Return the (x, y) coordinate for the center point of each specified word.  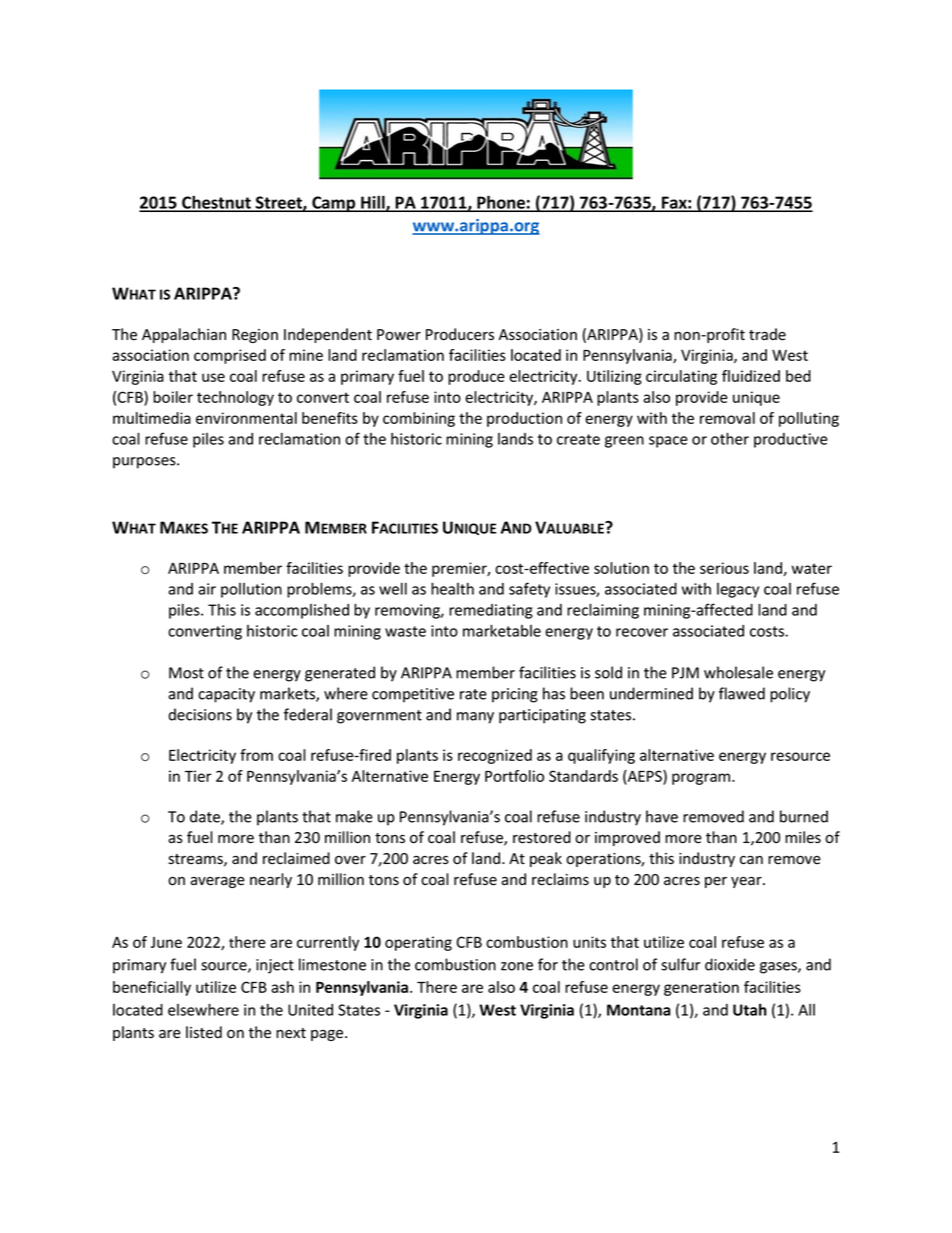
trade (767, 334)
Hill (373, 203)
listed (204, 1032)
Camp (334, 204)
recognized (495, 756)
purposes (145, 463)
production (524, 419)
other (730, 438)
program (702, 779)
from (256, 755)
